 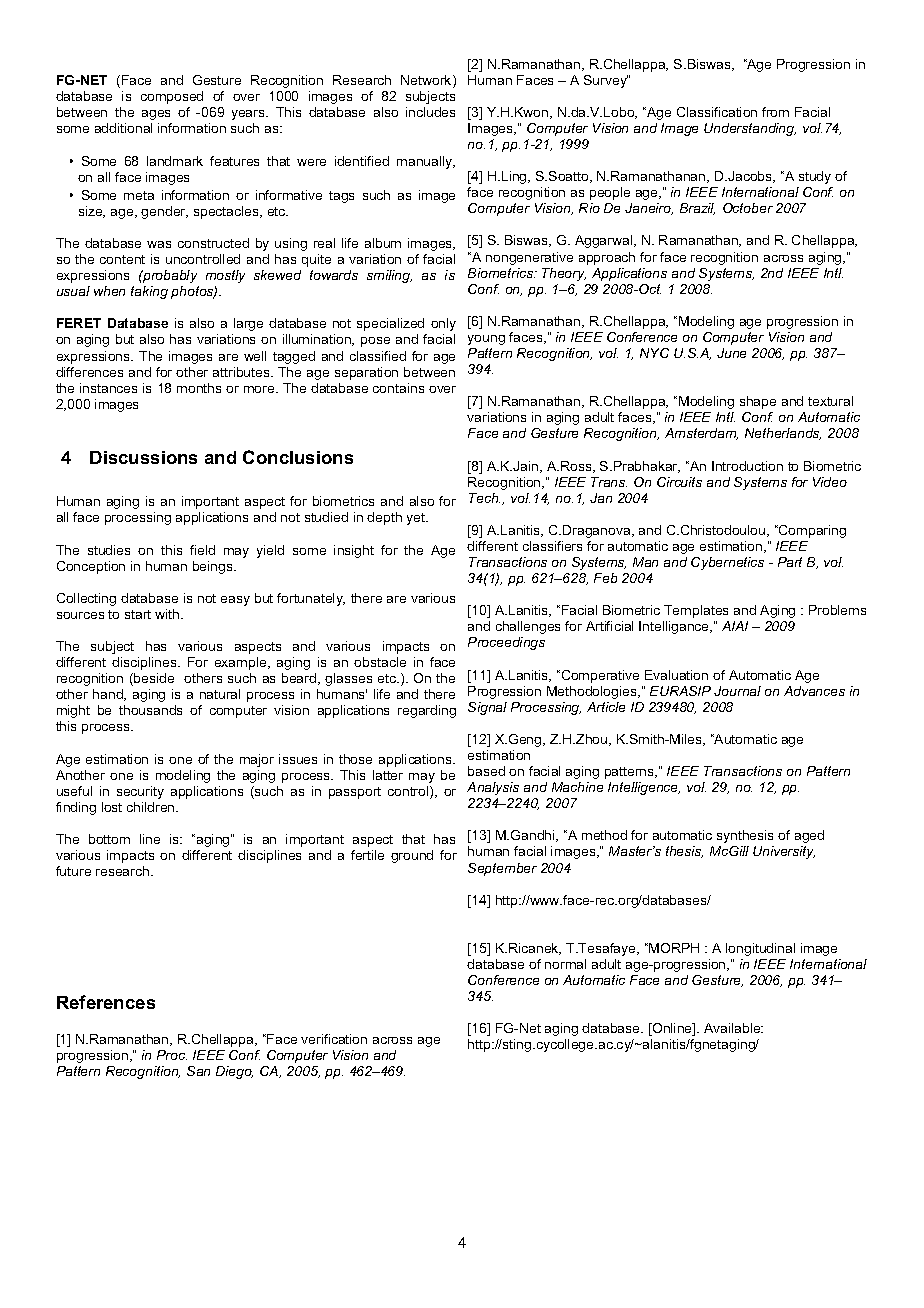 I want to click on includes, so click(x=430, y=112).
